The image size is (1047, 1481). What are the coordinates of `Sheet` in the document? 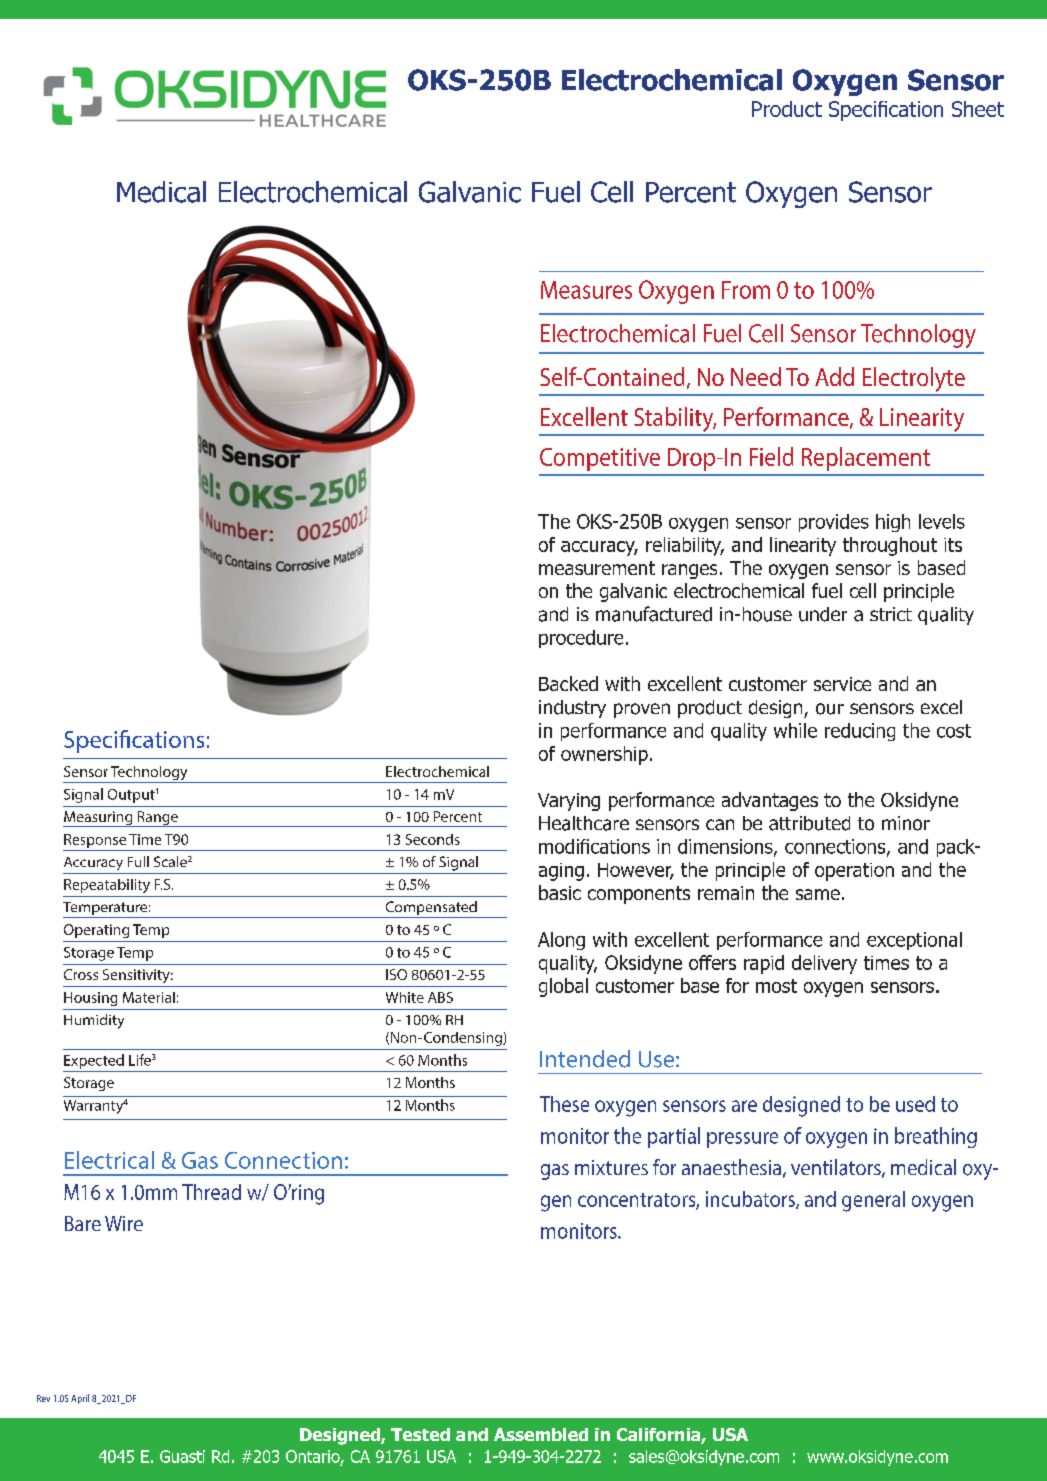 It's located at (978, 109).
